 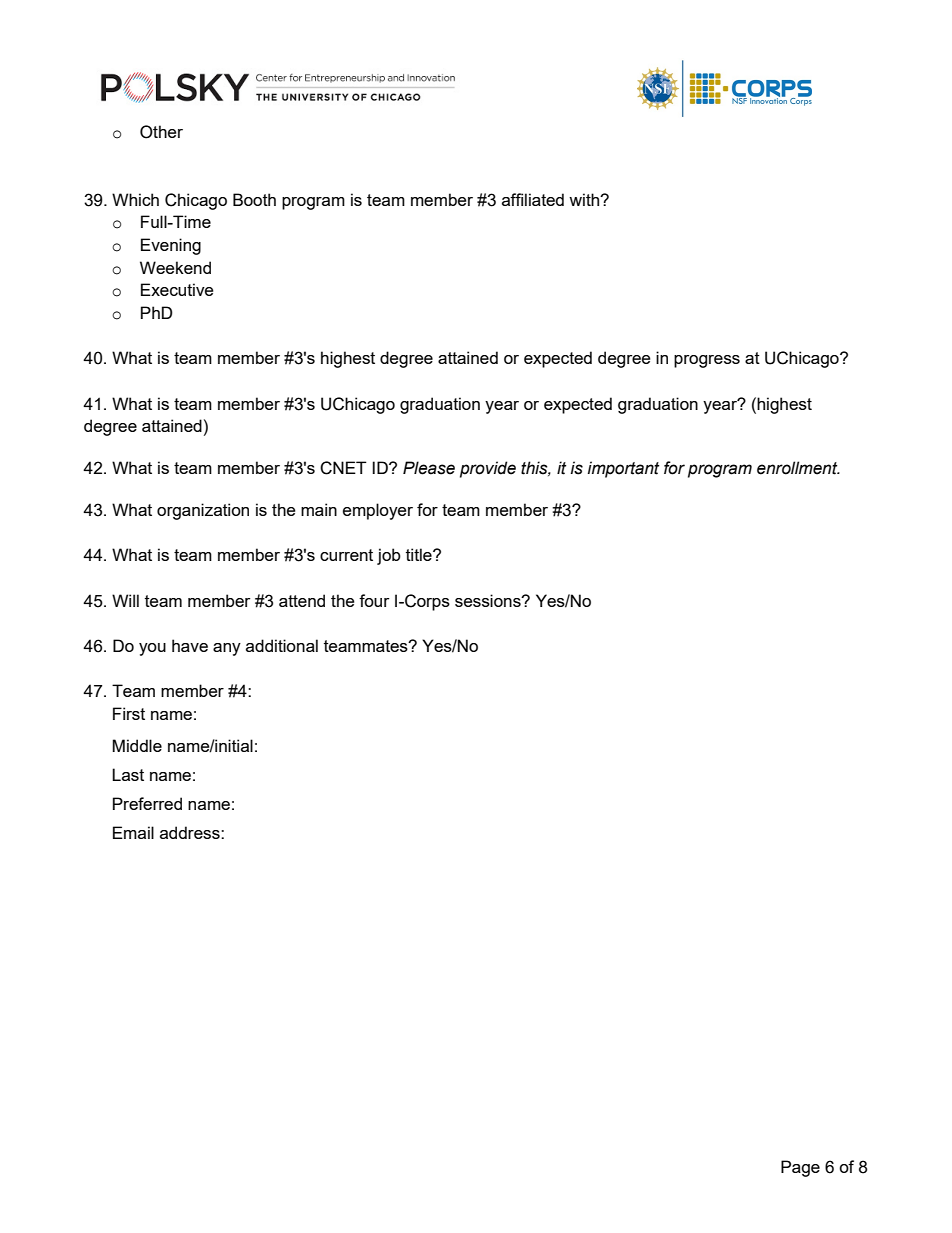 What do you see at coordinates (798, 468) in the screenshot?
I see `enrollment` at bounding box center [798, 468].
